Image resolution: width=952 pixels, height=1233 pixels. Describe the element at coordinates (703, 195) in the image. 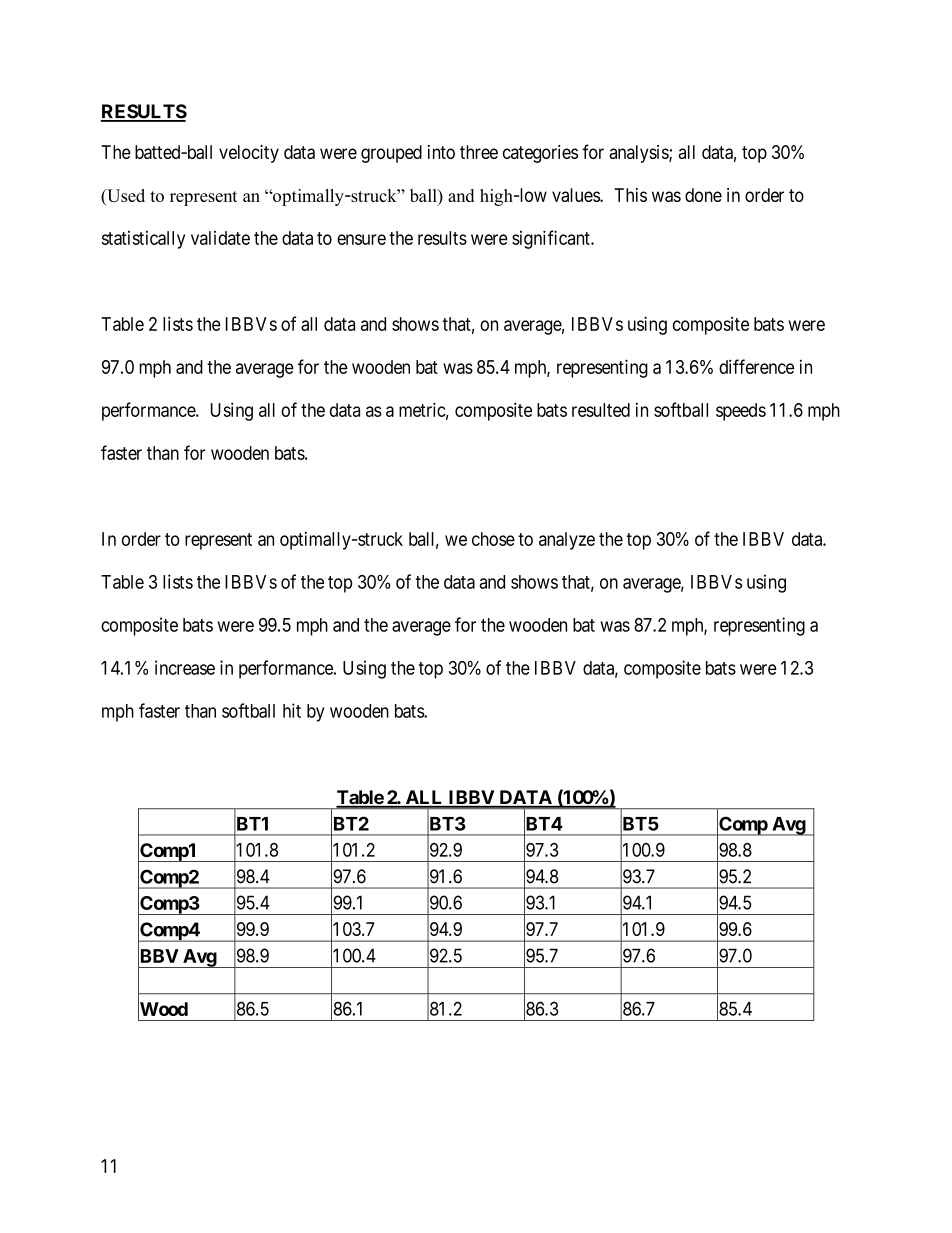

I see `done` at that location.
